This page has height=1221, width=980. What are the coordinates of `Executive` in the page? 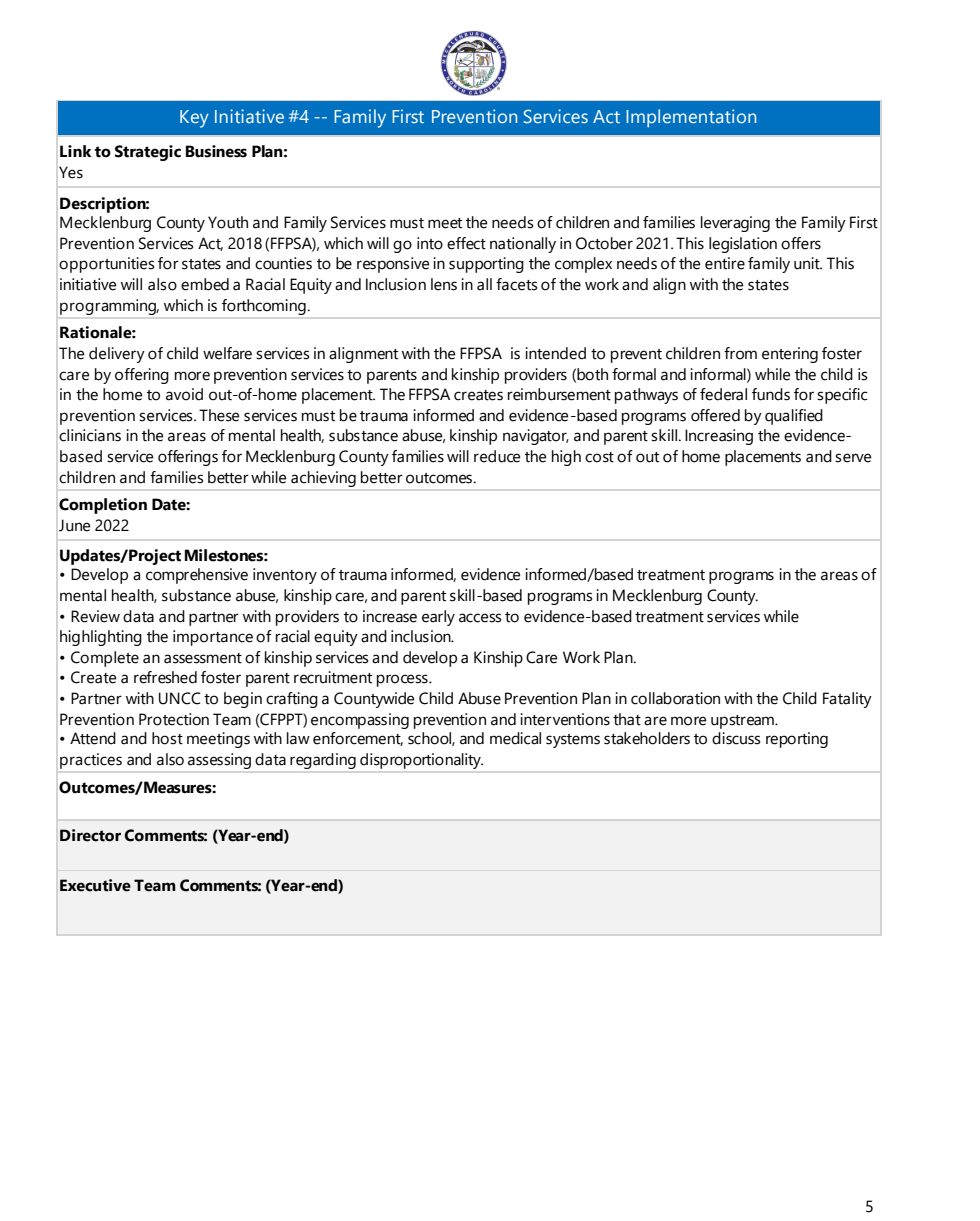 It's located at (95, 885).
